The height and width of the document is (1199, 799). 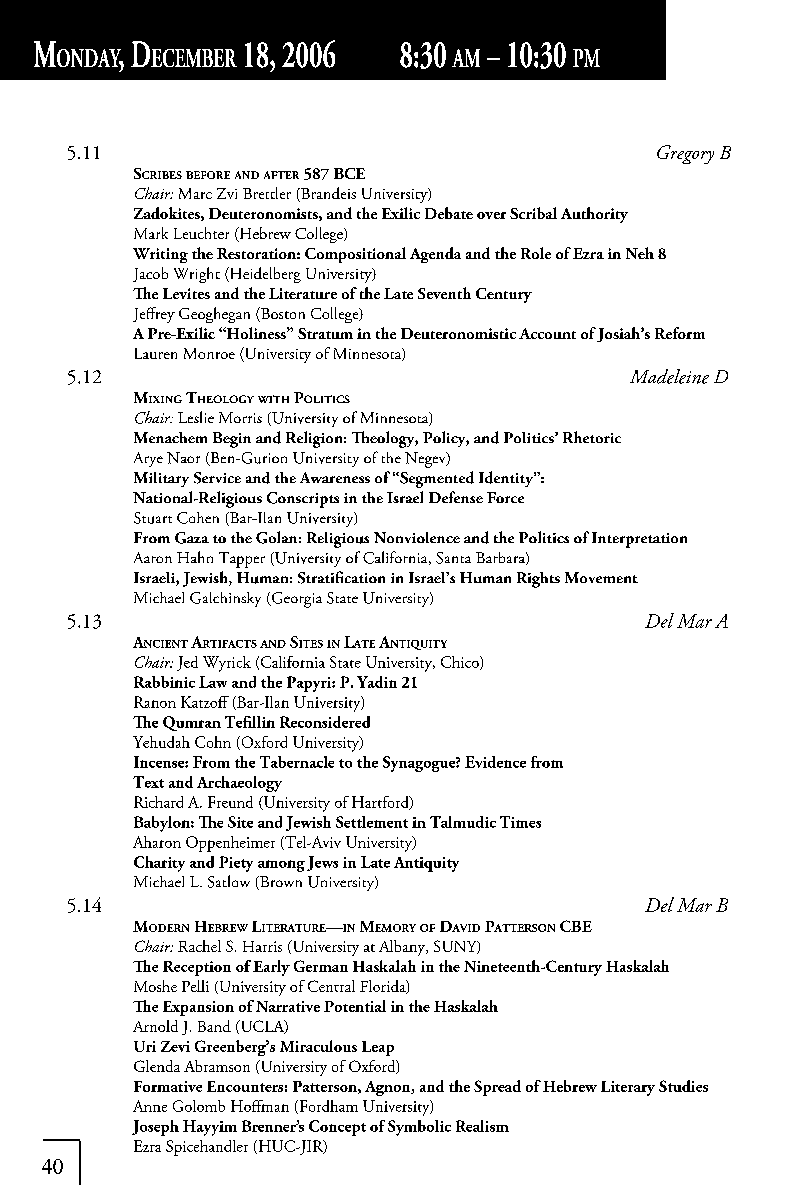 What do you see at coordinates (426, 460) in the document?
I see `Negev` at bounding box center [426, 460].
